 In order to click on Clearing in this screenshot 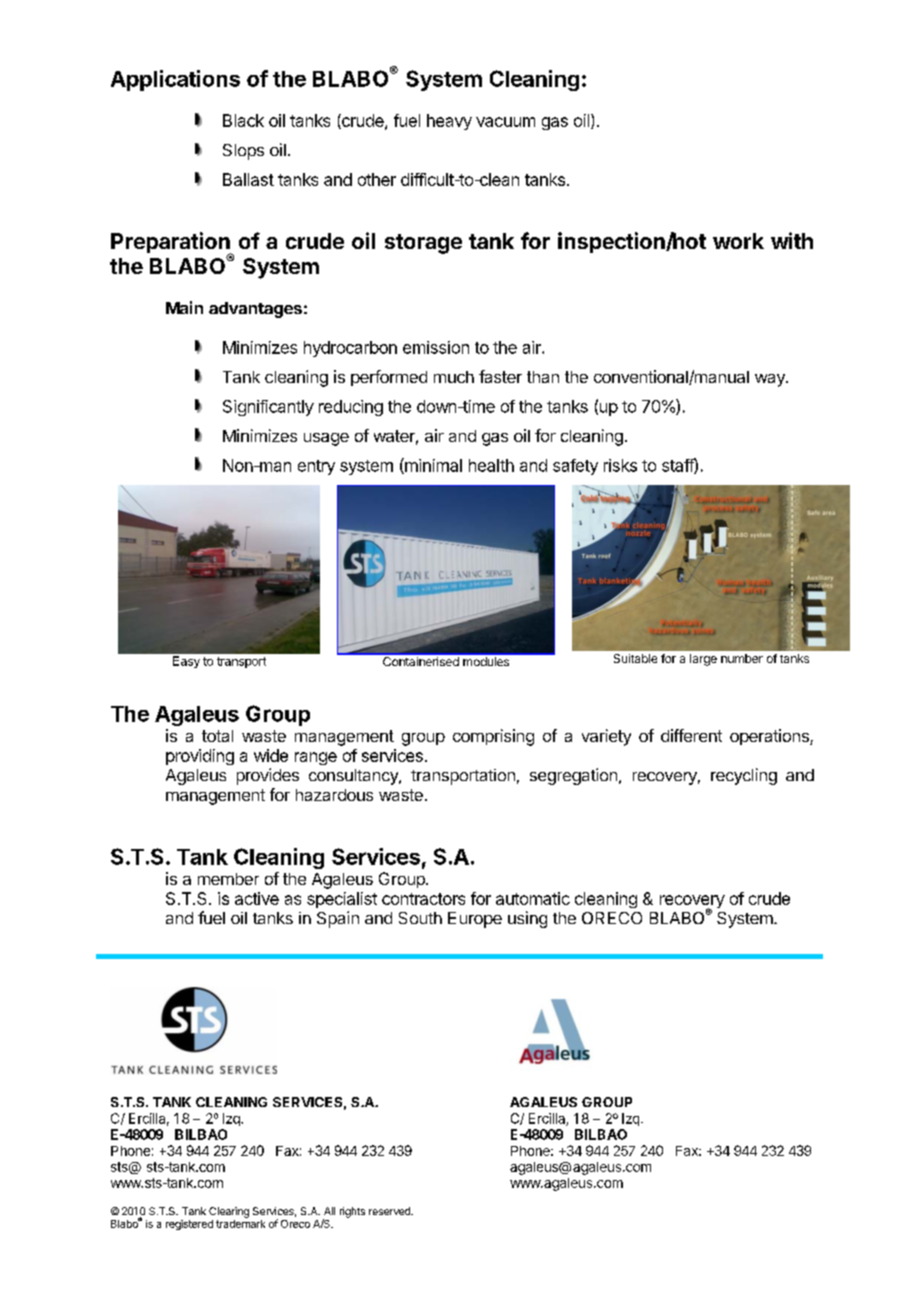, I will do `click(229, 1212)`.
